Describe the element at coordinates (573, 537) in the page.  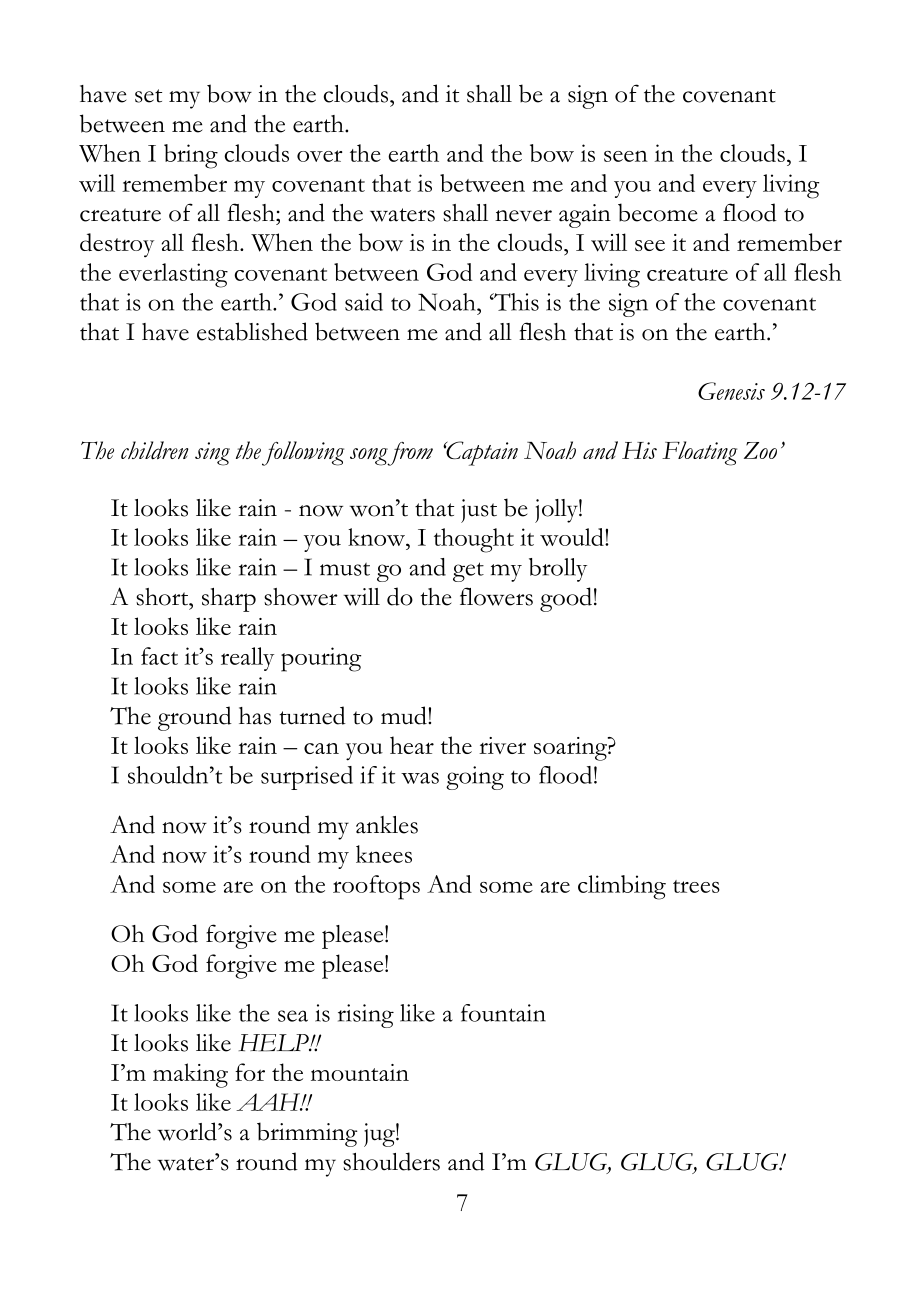
I see `would` at that location.
